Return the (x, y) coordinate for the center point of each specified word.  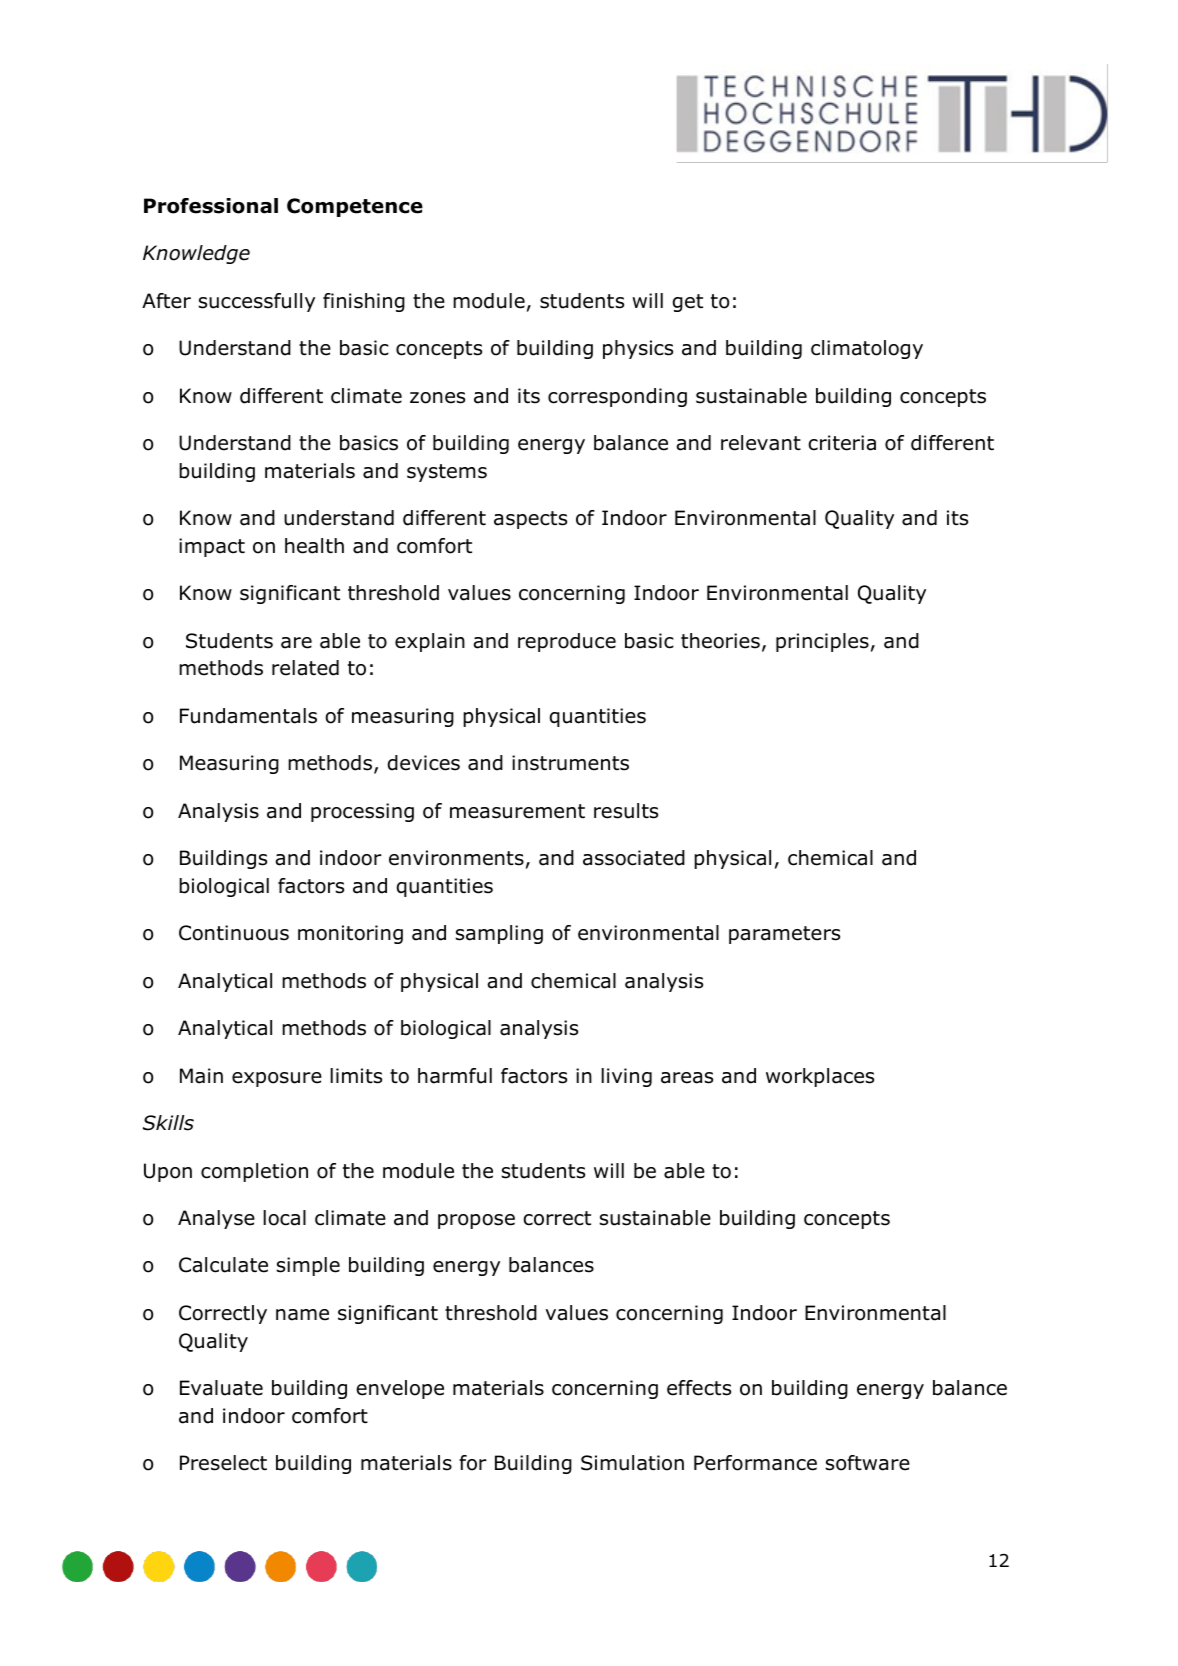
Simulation (632, 1463)
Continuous (234, 933)
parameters (784, 935)
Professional (211, 206)
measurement (517, 811)
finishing (364, 302)
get (688, 303)
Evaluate (221, 1388)
